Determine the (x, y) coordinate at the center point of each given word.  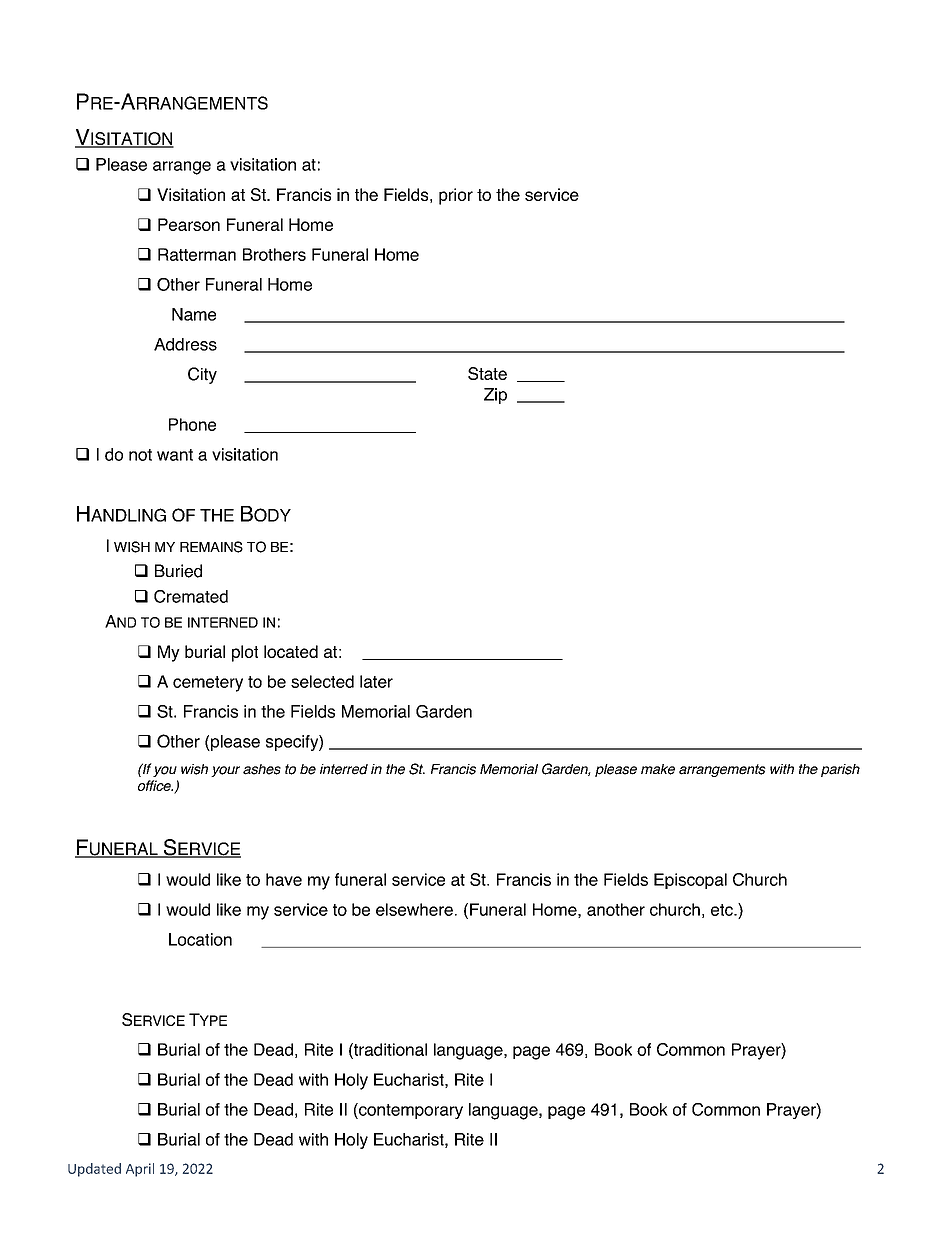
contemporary (410, 1111)
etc (723, 910)
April (140, 1170)
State (487, 373)
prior (456, 196)
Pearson (189, 224)
